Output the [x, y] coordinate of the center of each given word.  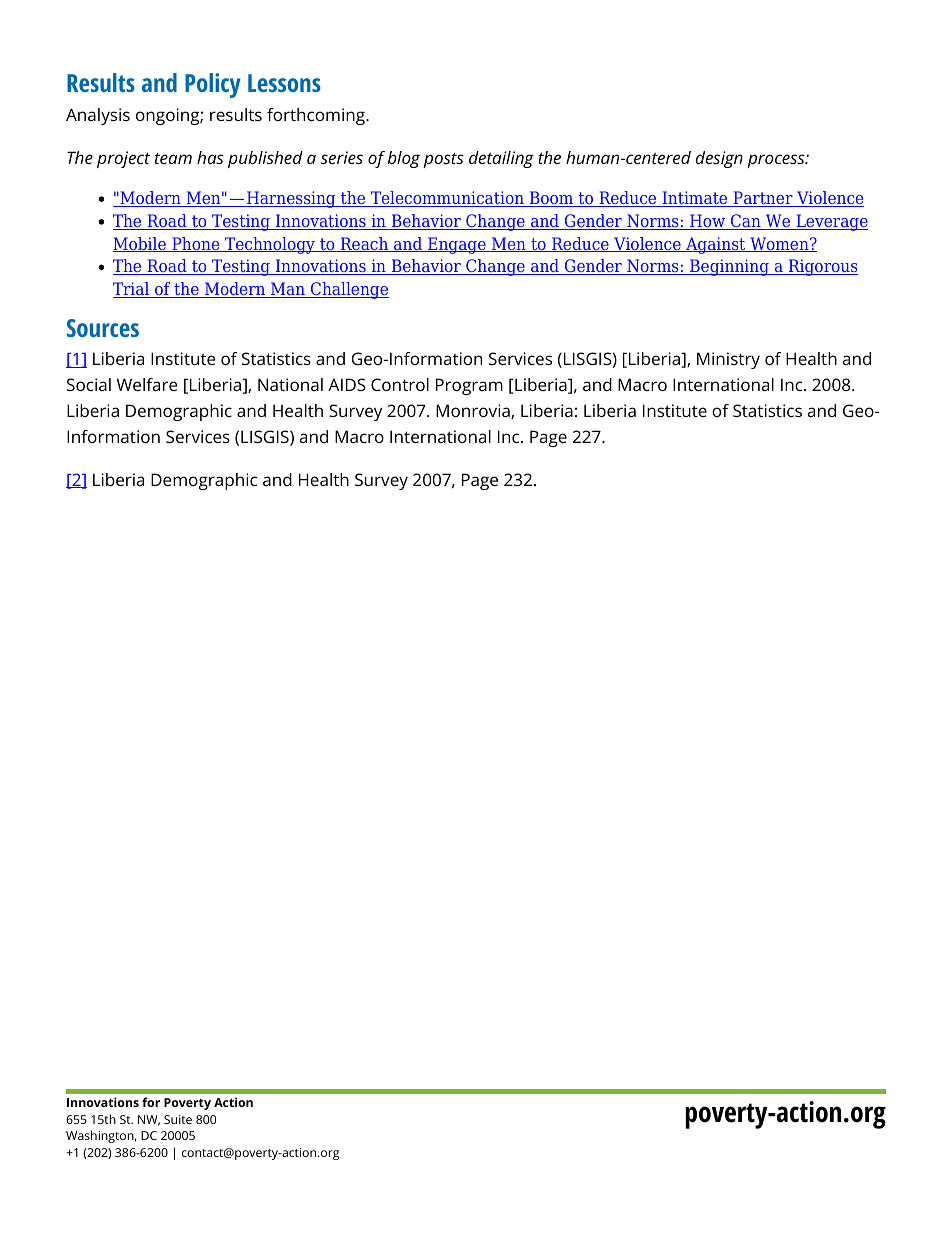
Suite [178, 1119]
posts [443, 160]
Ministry [728, 360]
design [719, 159]
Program [469, 386]
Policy [213, 85]
